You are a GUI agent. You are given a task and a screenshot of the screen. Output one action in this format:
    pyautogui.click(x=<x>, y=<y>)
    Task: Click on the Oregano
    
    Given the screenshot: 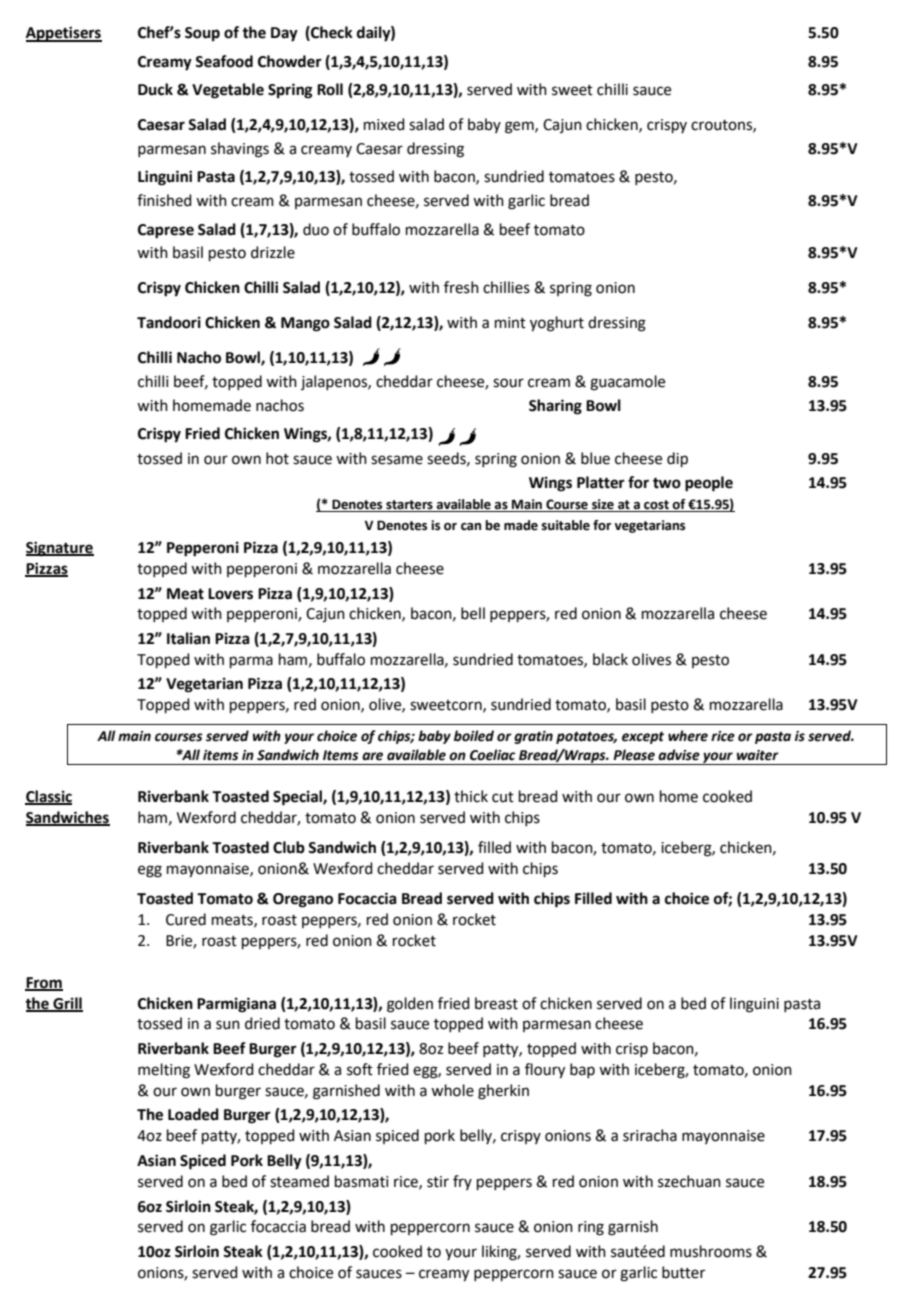 What is the action you would take?
    pyautogui.click(x=303, y=900)
